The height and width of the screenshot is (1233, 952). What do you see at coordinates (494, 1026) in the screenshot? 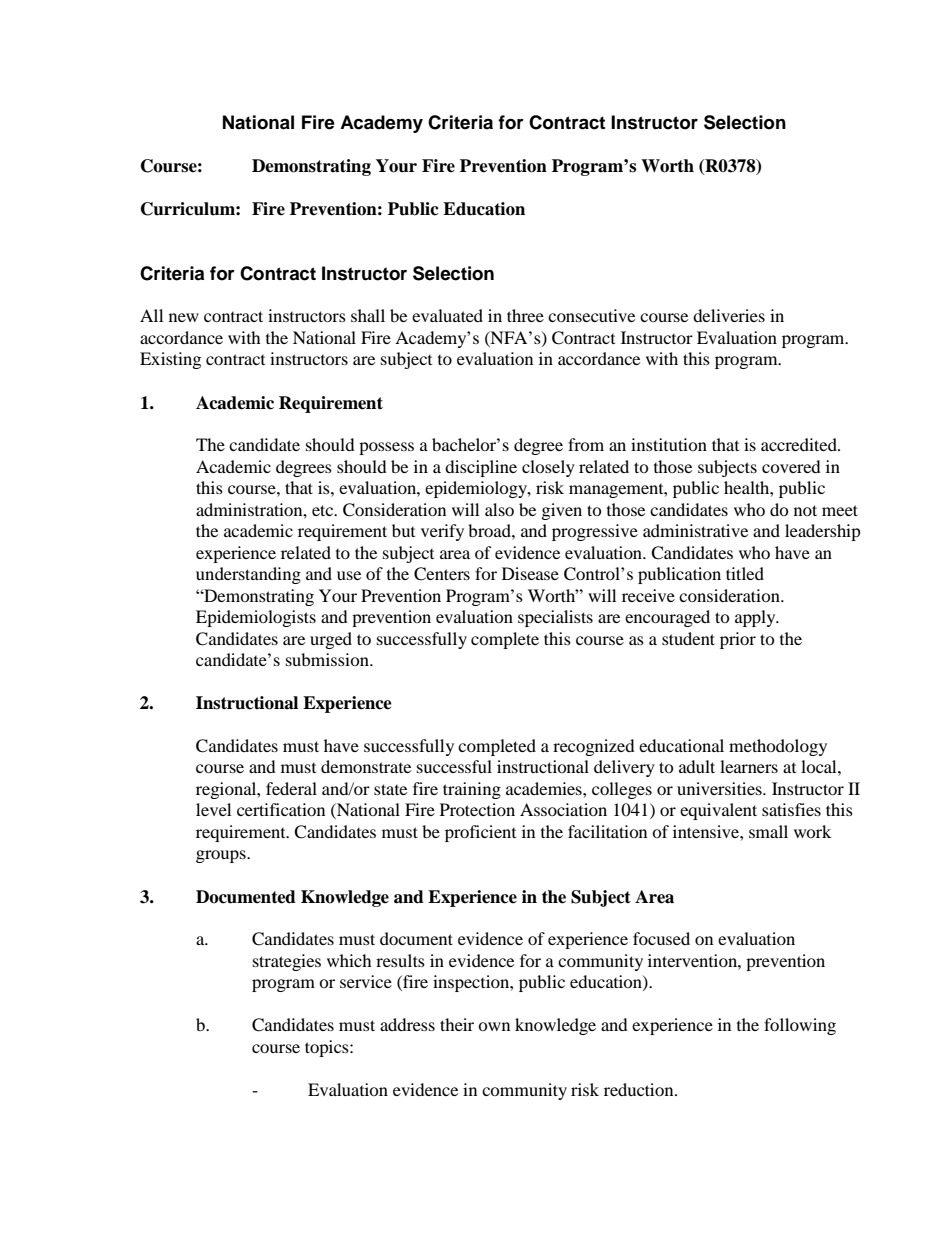
I see `own` at bounding box center [494, 1026].
